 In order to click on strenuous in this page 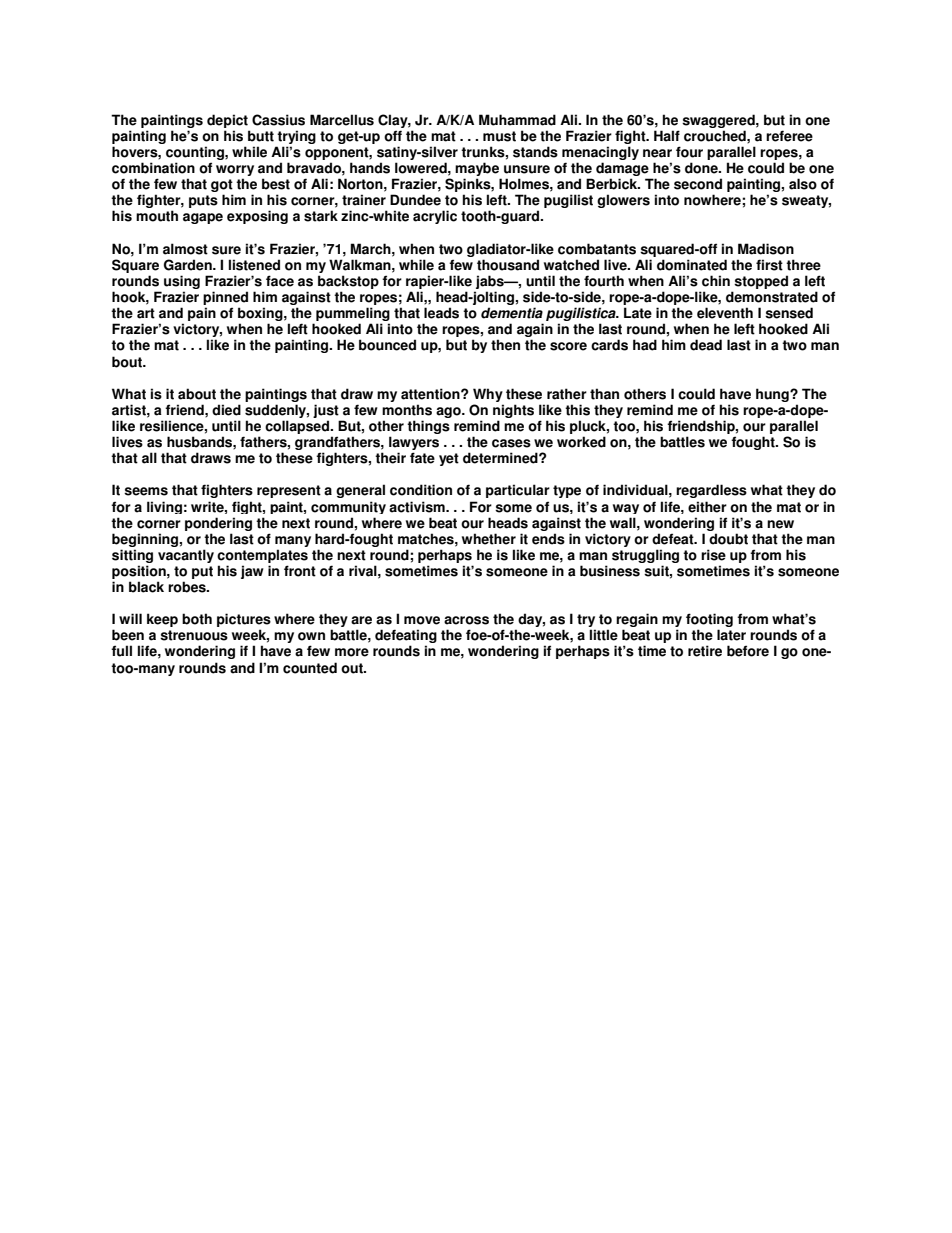, I will do `click(194, 635)`.
